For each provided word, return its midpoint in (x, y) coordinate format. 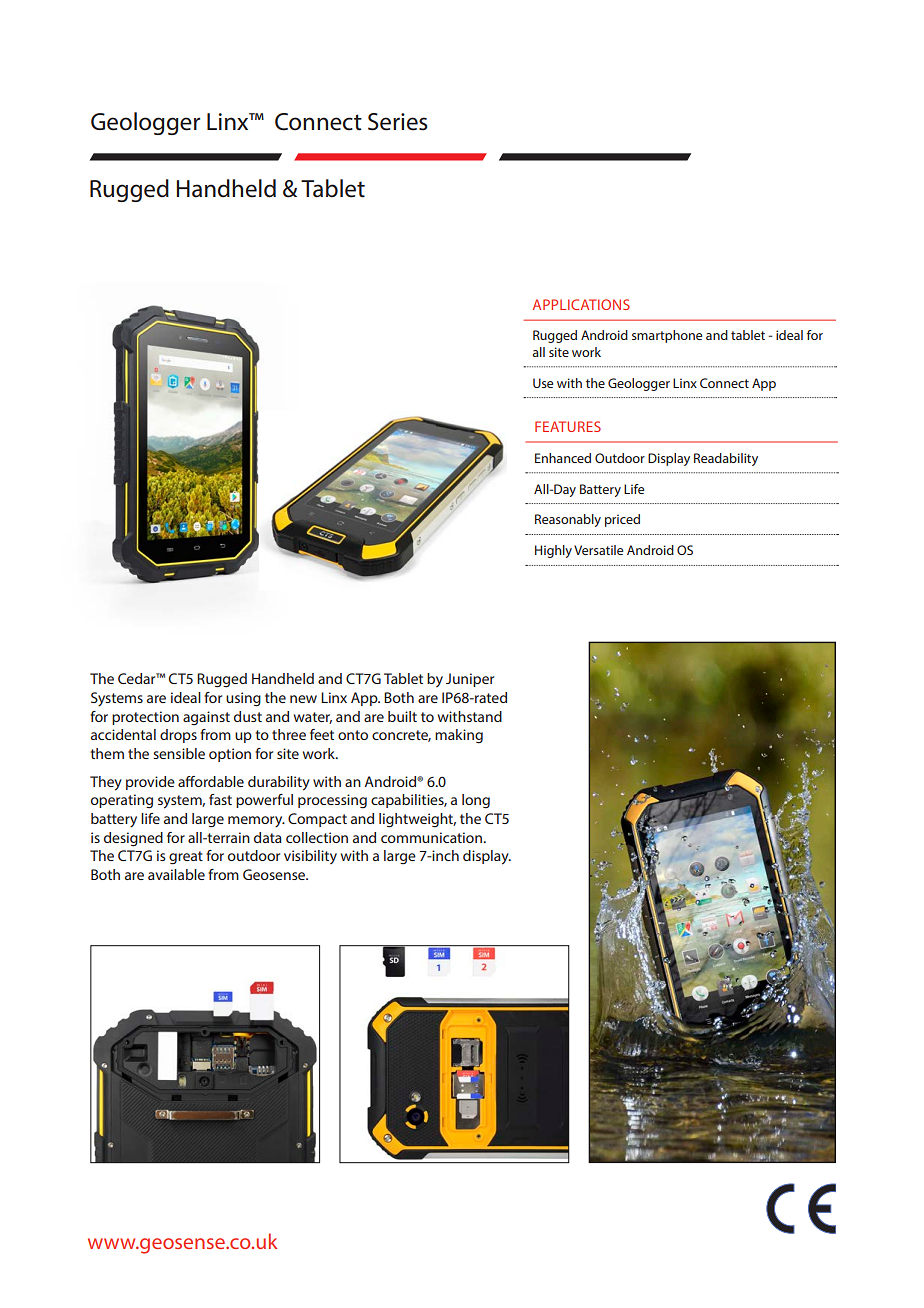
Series (398, 122)
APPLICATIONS (581, 304)
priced (622, 520)
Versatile (598, 550)
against (206, 718)
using (243, 699)
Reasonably (568, 520)
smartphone (667, 336)
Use (543, 383)
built (402, 716)
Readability (726, 459)
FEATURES (568, 426)
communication (431, 837)
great (186, 858)
